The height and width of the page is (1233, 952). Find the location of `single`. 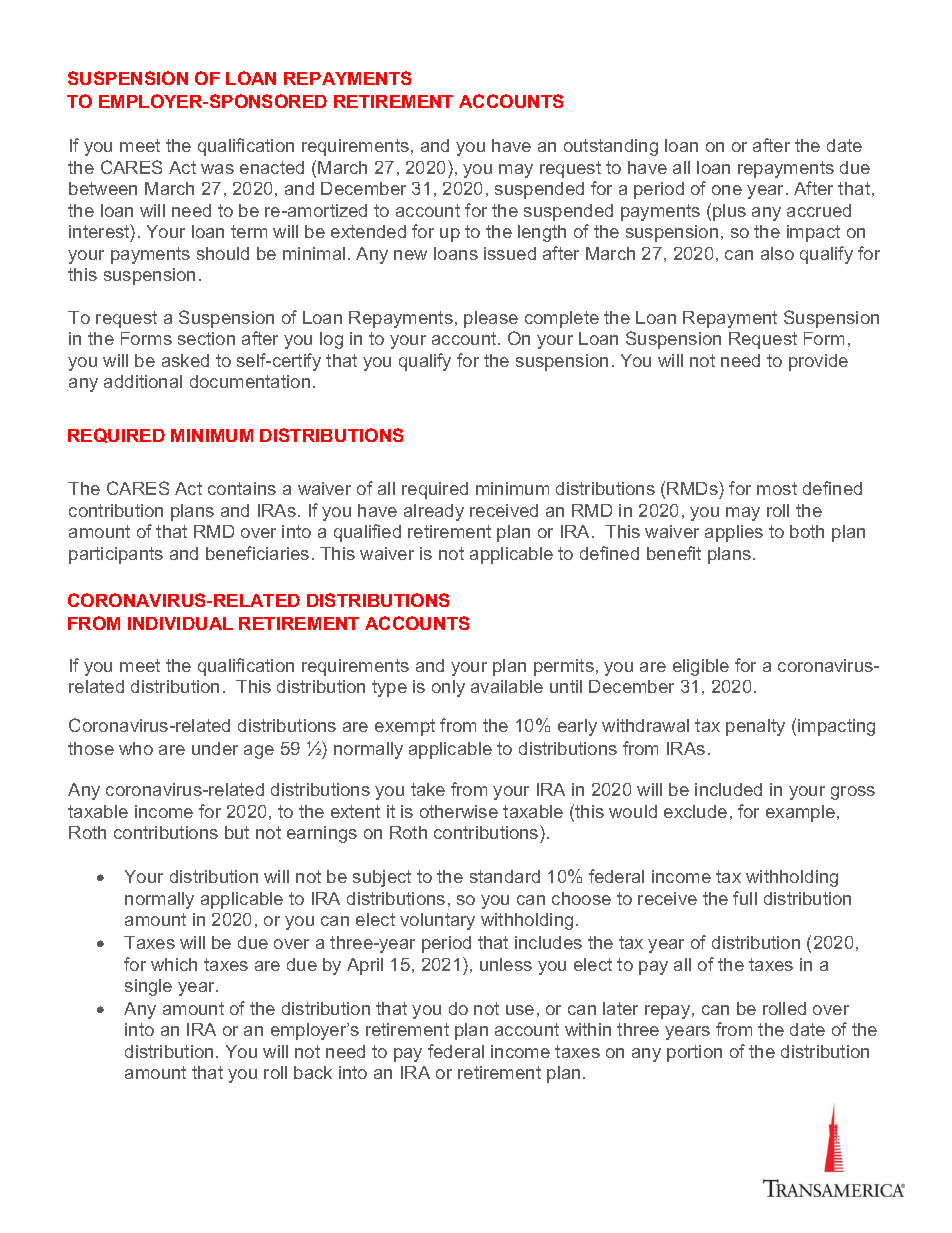

single is located at coordinates (148, 987).
